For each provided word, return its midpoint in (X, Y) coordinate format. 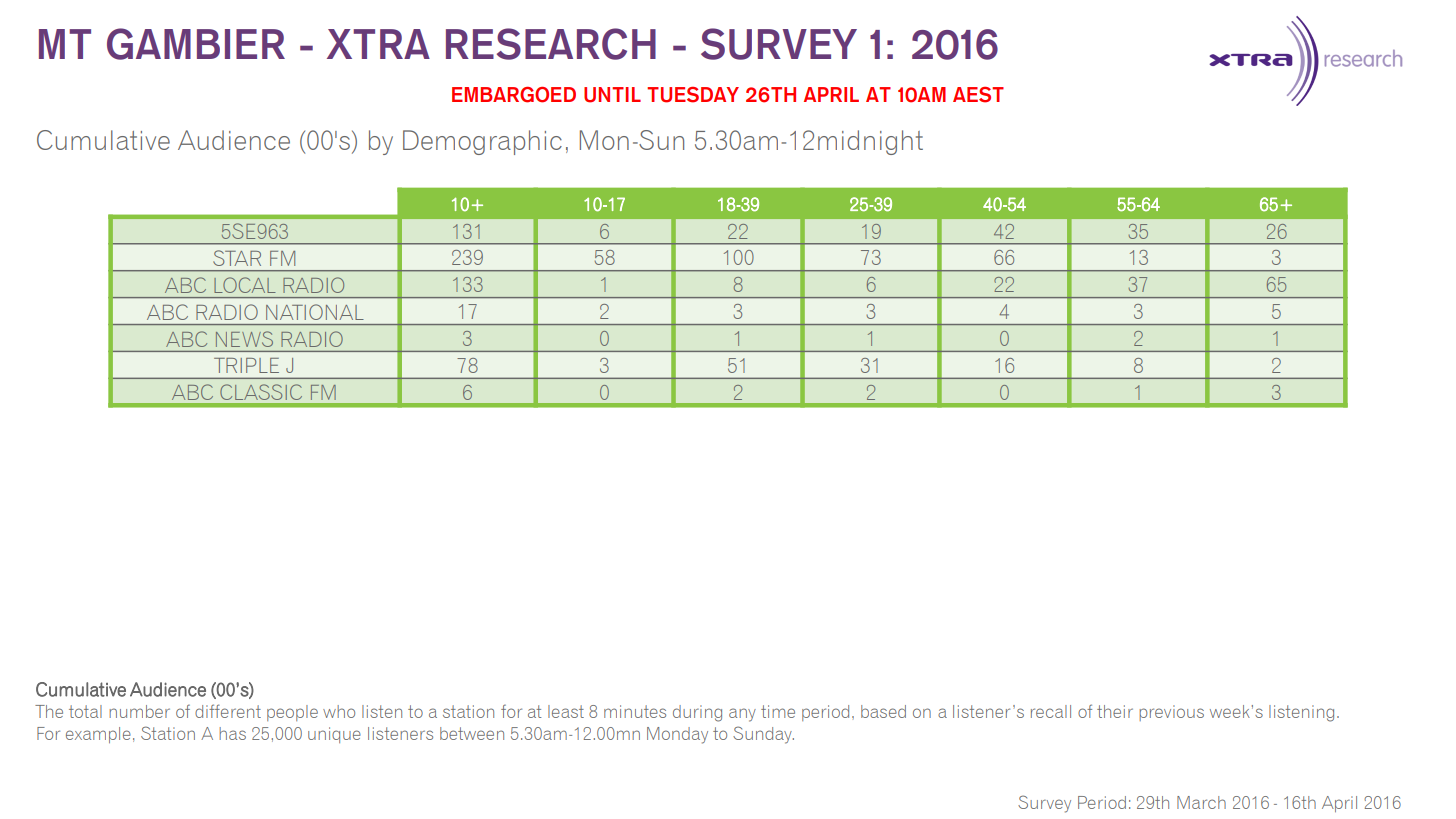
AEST (978, 95)
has (232, 733)
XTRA (378, 44)
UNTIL (612, 95)
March (1201, 802)
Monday (677, 735)
